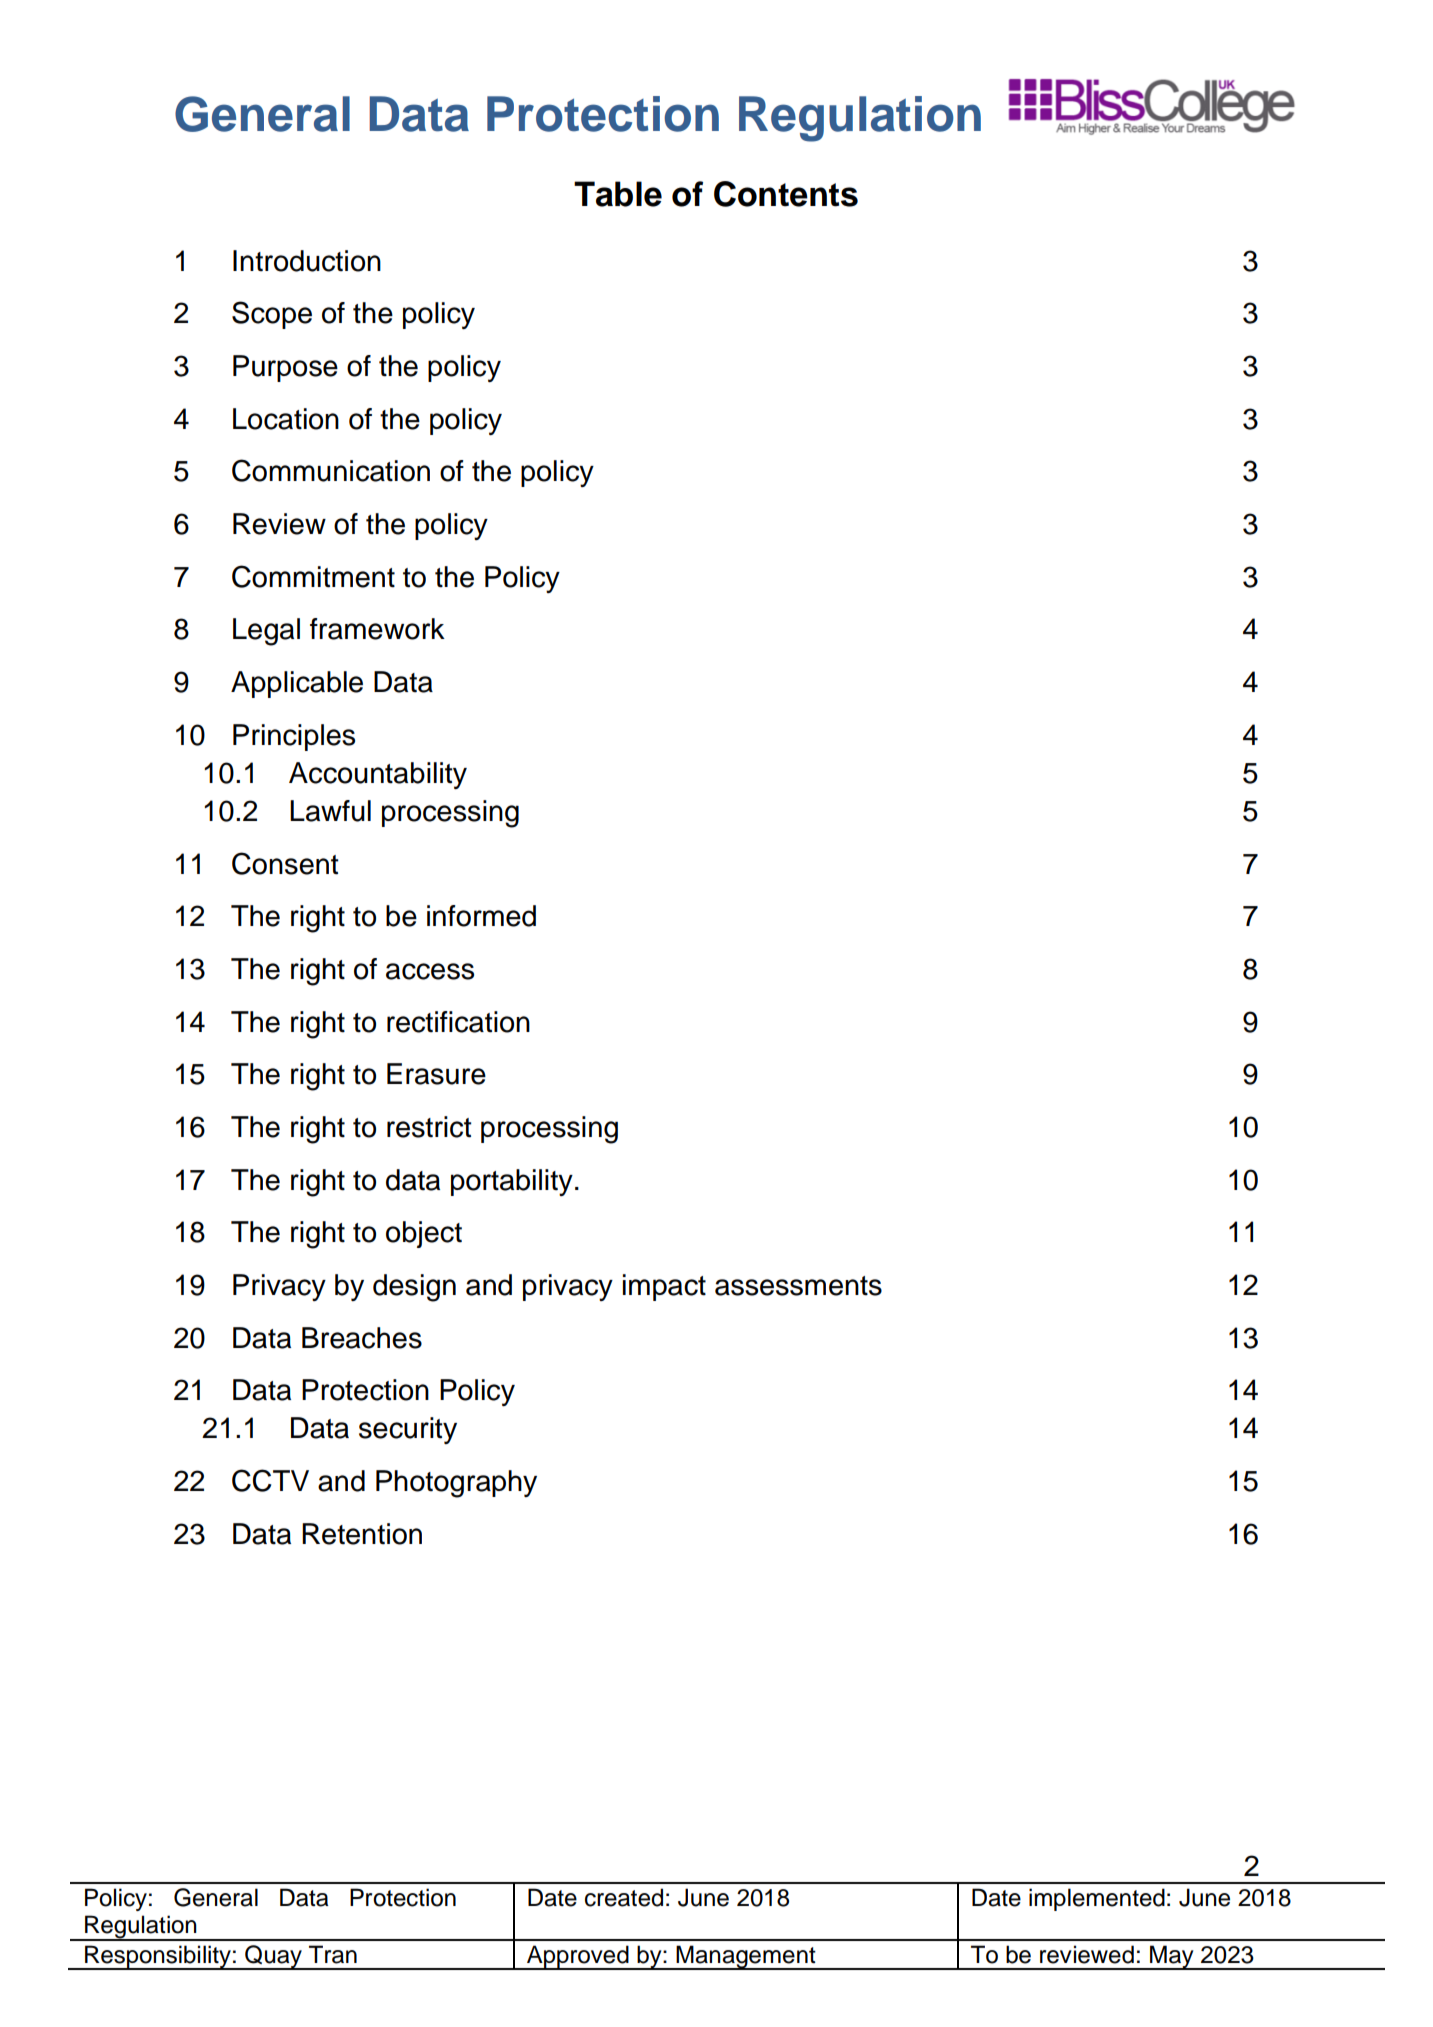 This image has width=1433, height=2027. What do you see at coordinates (512, 1182) in the image?
I see `portability` at bounding box center [512, 1182].
